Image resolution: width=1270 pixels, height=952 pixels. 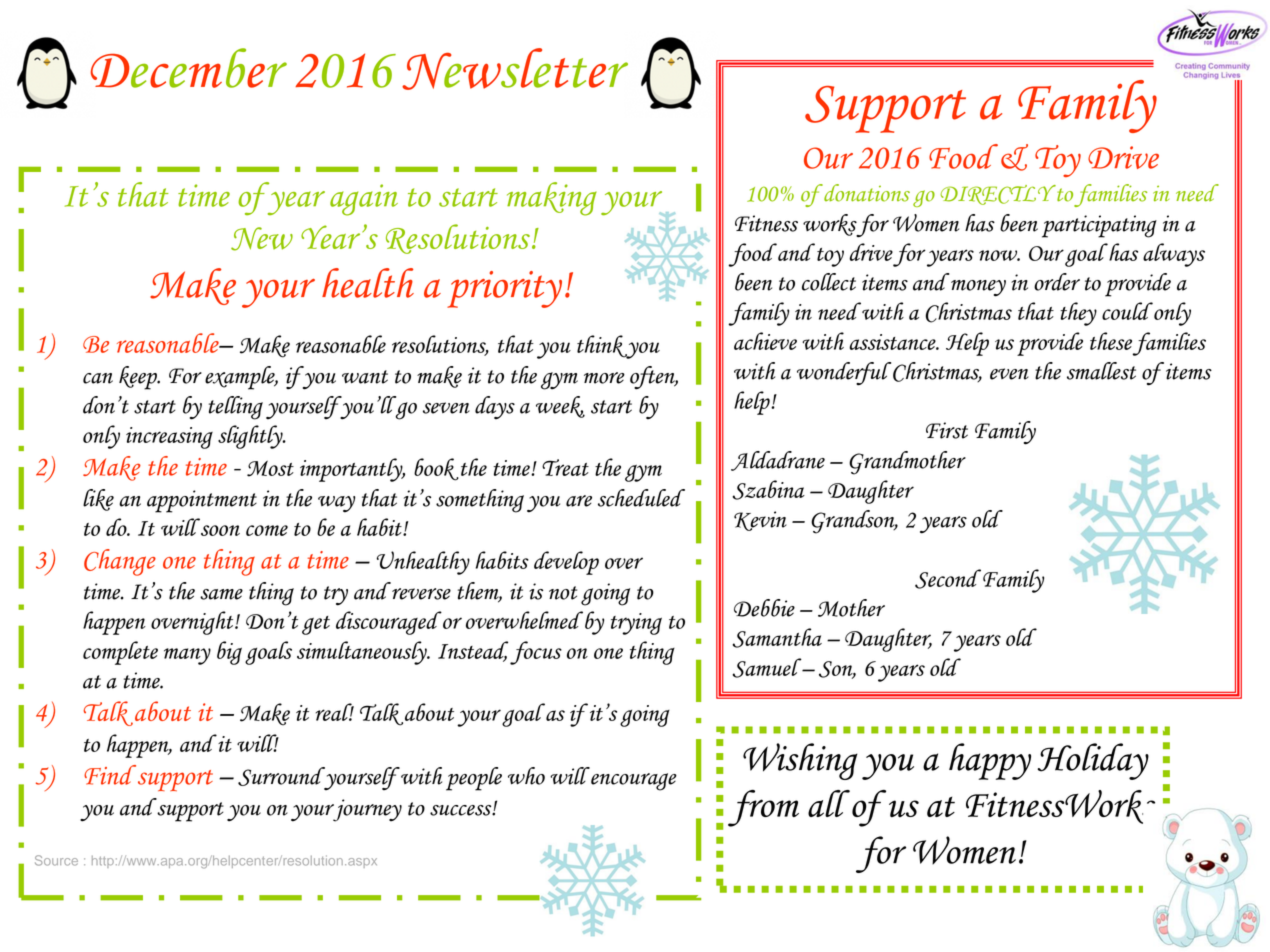 I want to click on December, so click(x=189, y=68).
